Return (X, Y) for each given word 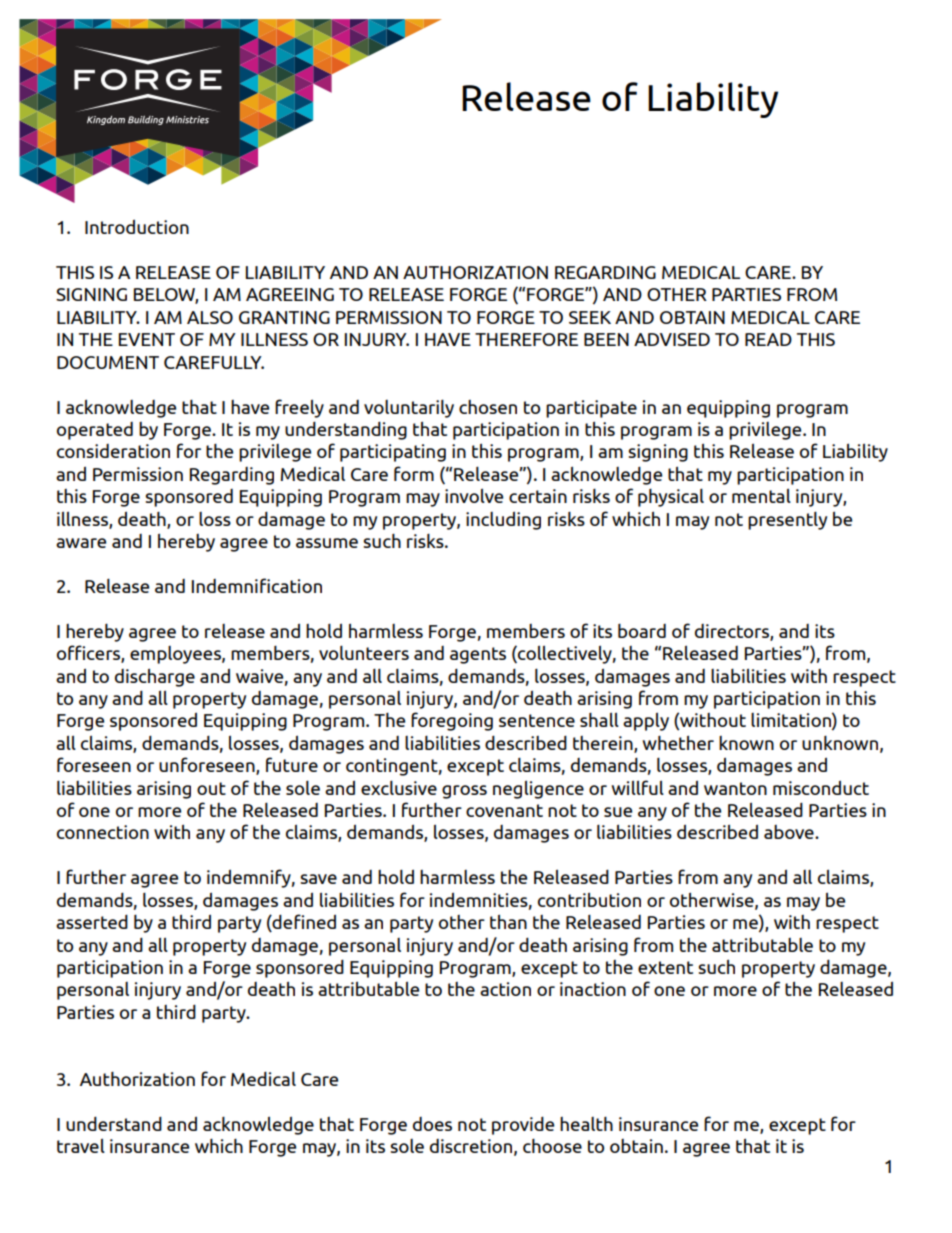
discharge (155, 677)
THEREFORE (526, 339)
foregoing (452, 721)
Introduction (137, 227)
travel (81, 1145)
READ (768, 339)
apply (646, 721)
